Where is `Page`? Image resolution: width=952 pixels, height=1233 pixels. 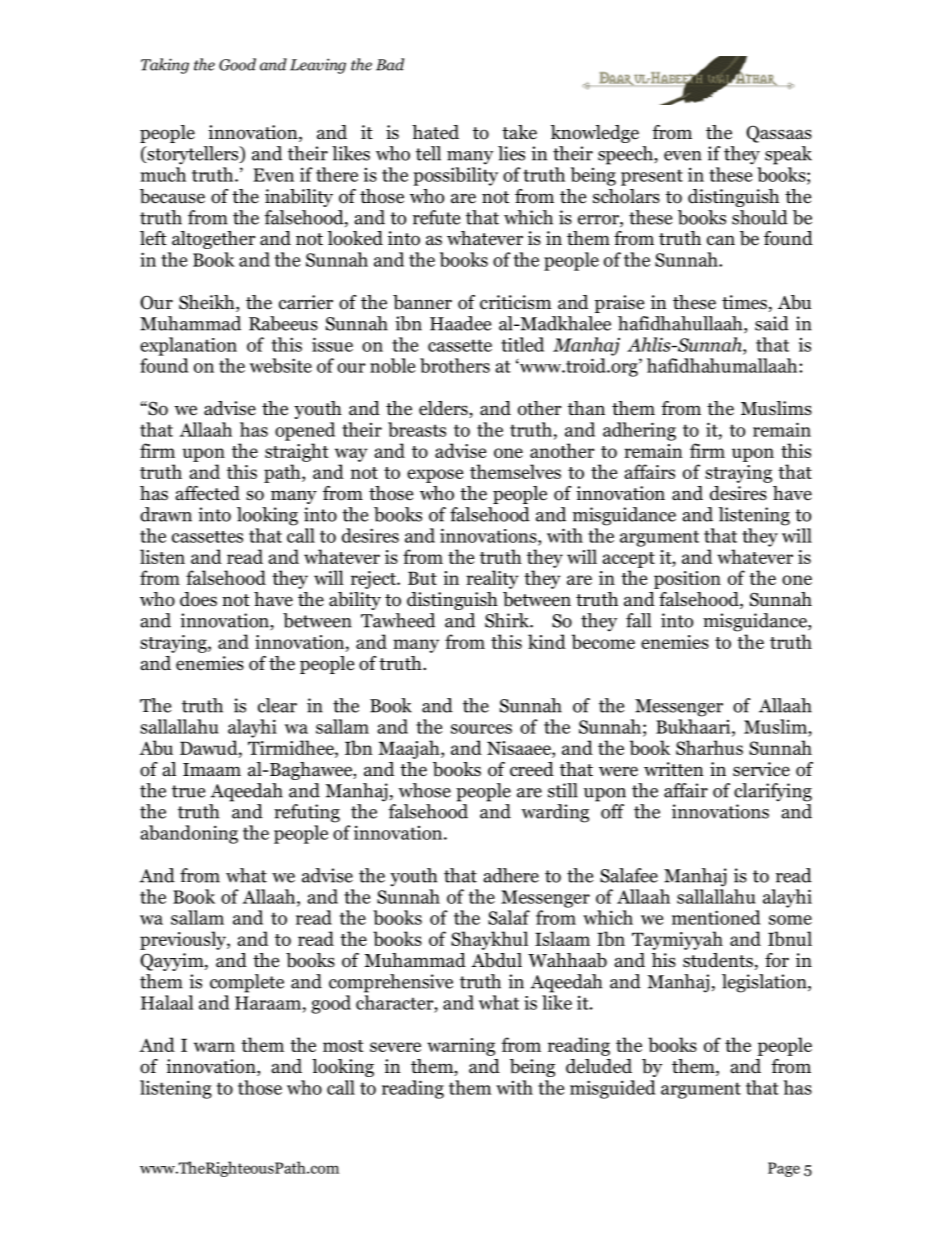
Page is located at coordinates (784, 1169).
